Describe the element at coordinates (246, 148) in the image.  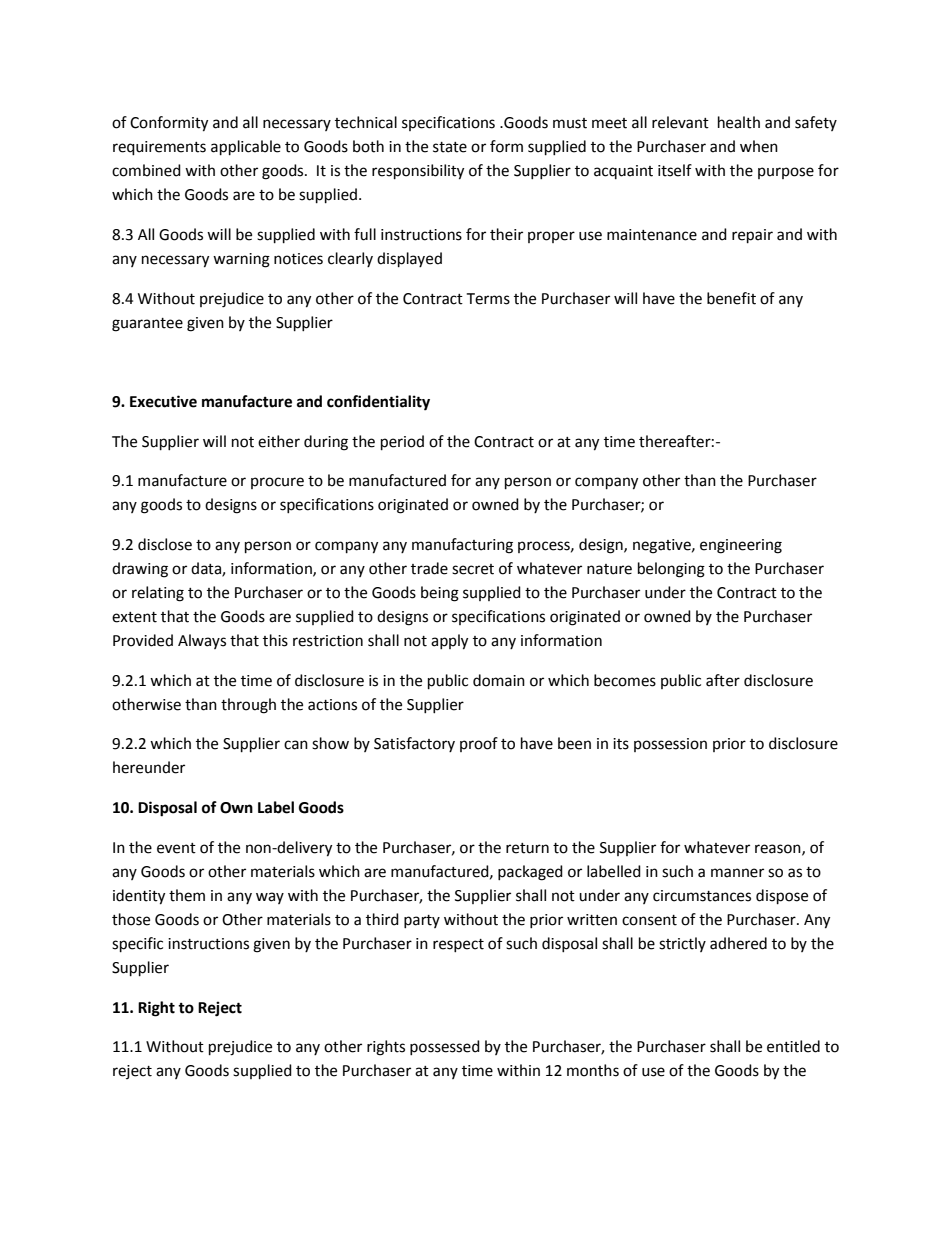
I see `applicable` at that location.
